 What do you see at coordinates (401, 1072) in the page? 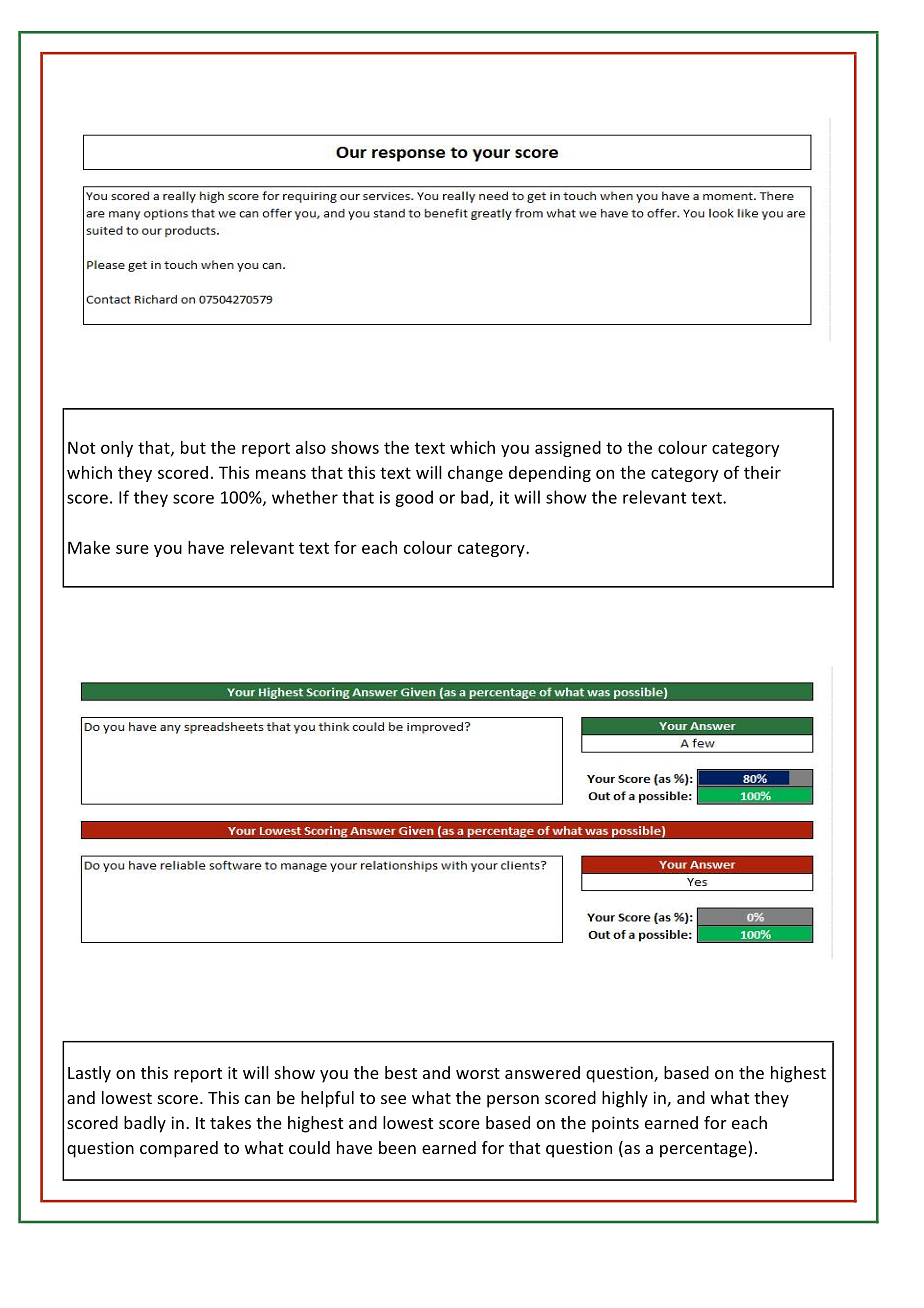
I see `best` at bounding box center [401, 1072].
